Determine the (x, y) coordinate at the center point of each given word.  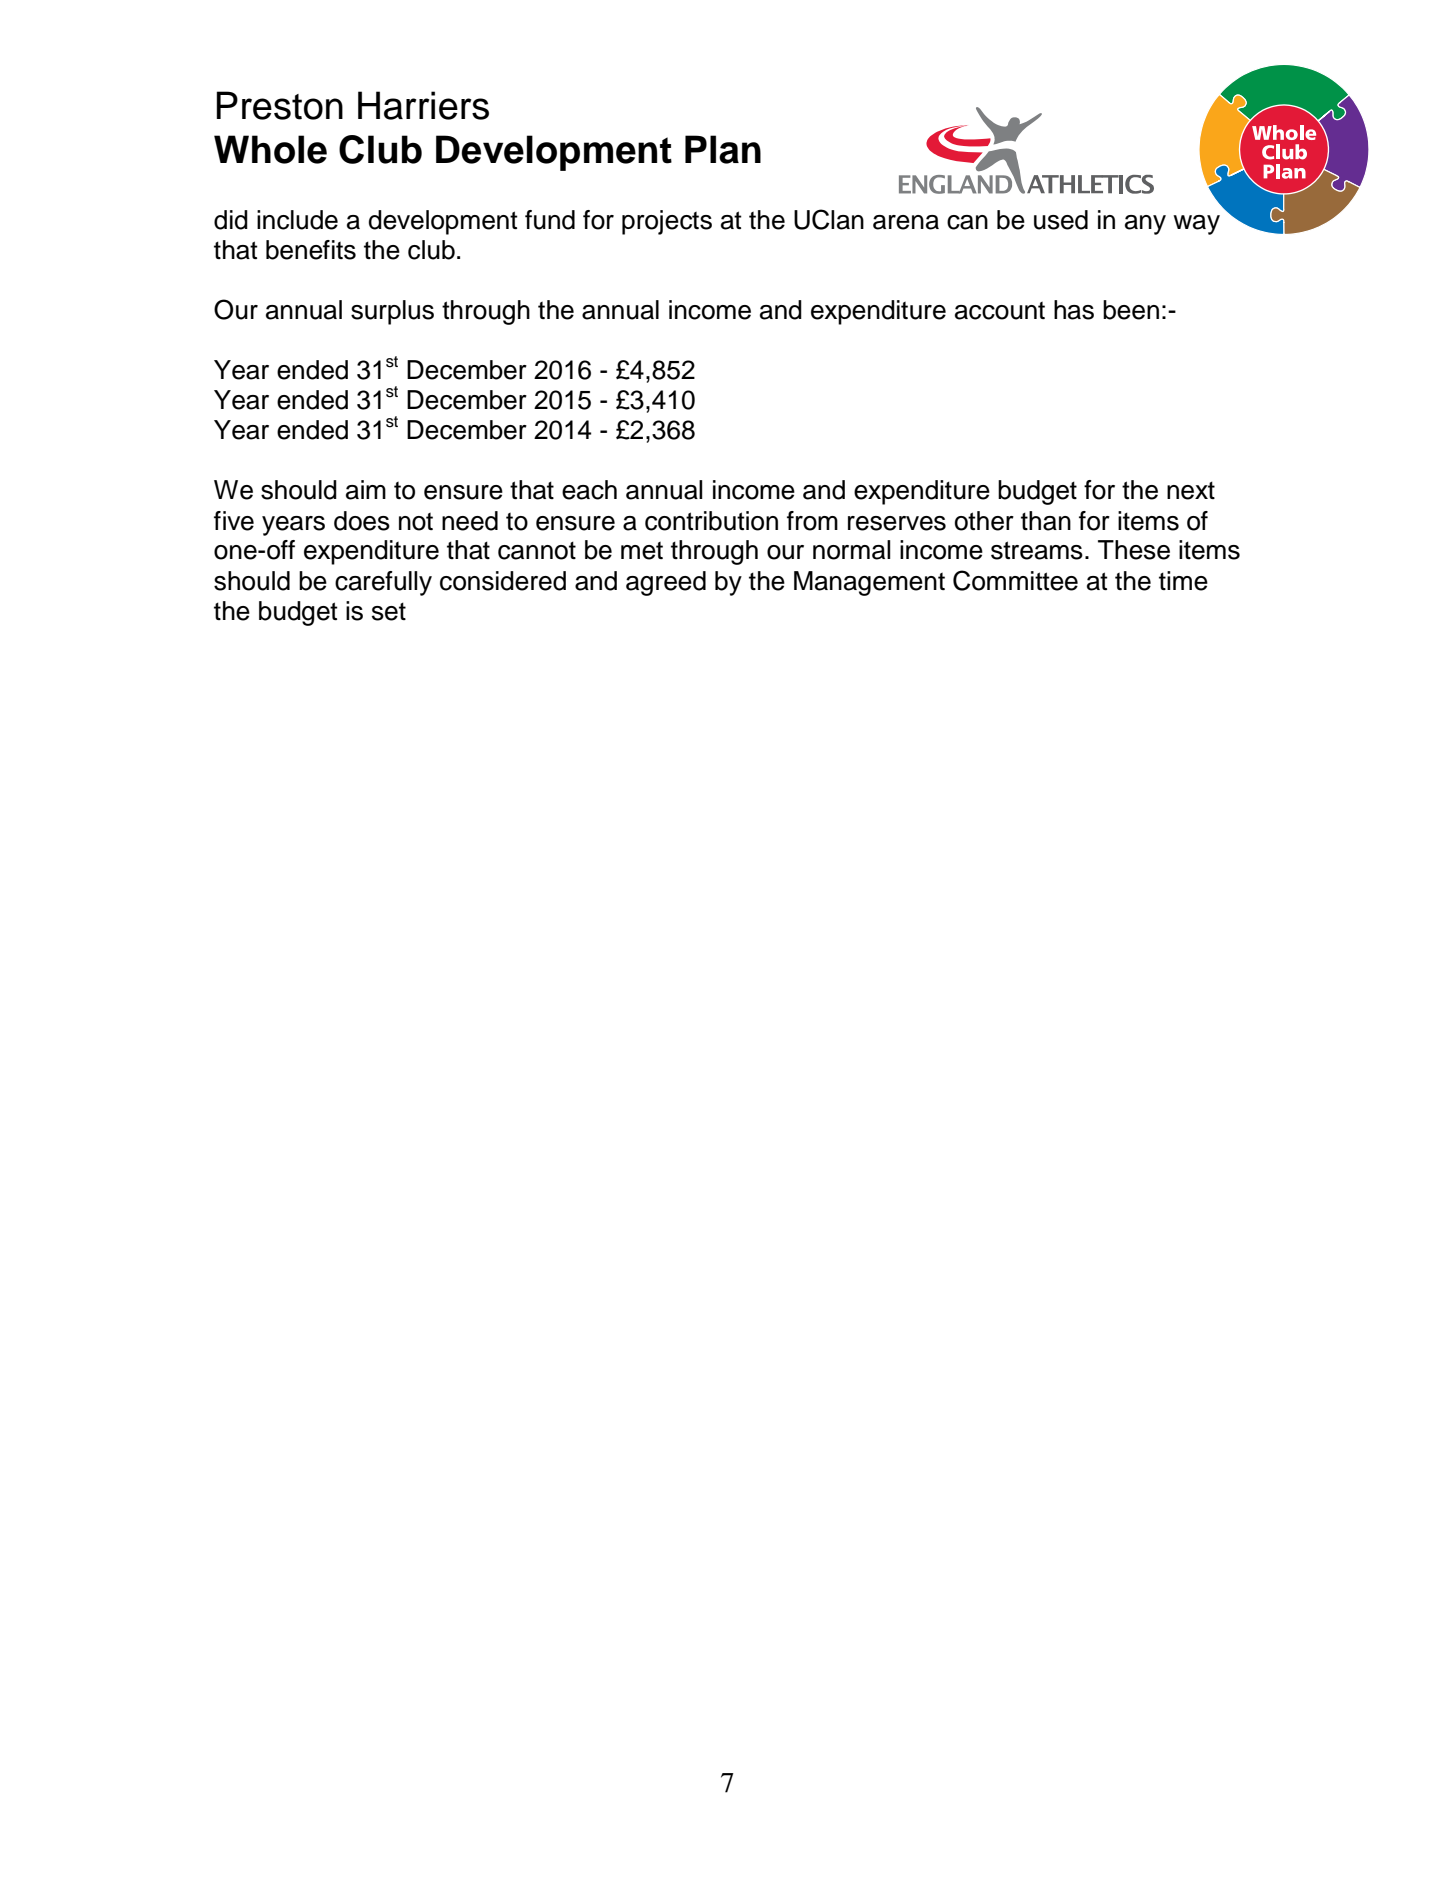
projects (667, 222)
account (1000, 311)
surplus (392, 312)
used (1061, 220)
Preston (280, 105)
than (1046, 521)
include (297, 220)
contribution (711, 521)
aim (366, 490)
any (1145, 225)
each (589, 490)
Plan (723, 149)
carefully (383, 583)
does (362, 521)
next (1191, 490)
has (1074, 310)
